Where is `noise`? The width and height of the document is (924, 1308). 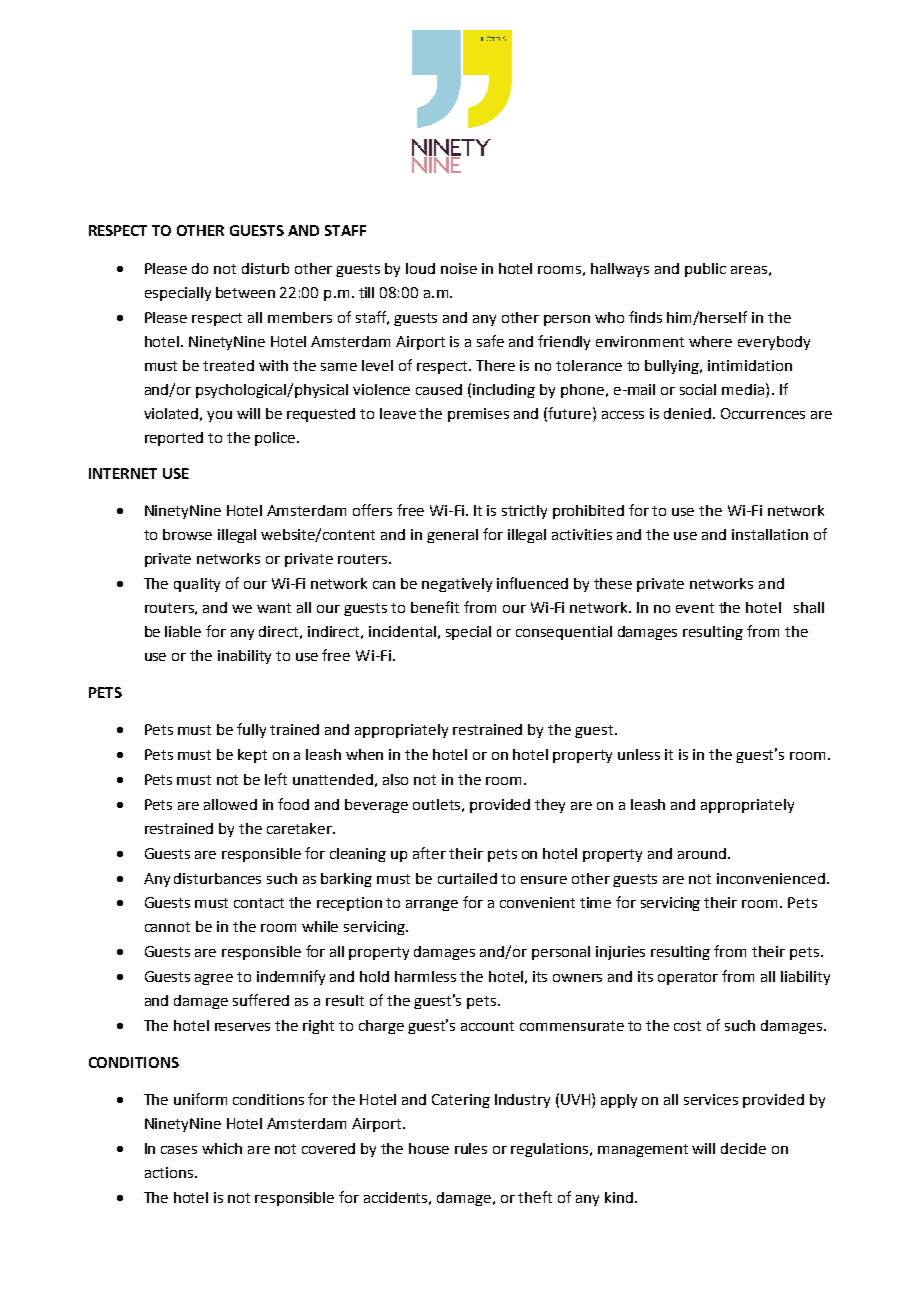 noise is located at coordinates (459, 268).
